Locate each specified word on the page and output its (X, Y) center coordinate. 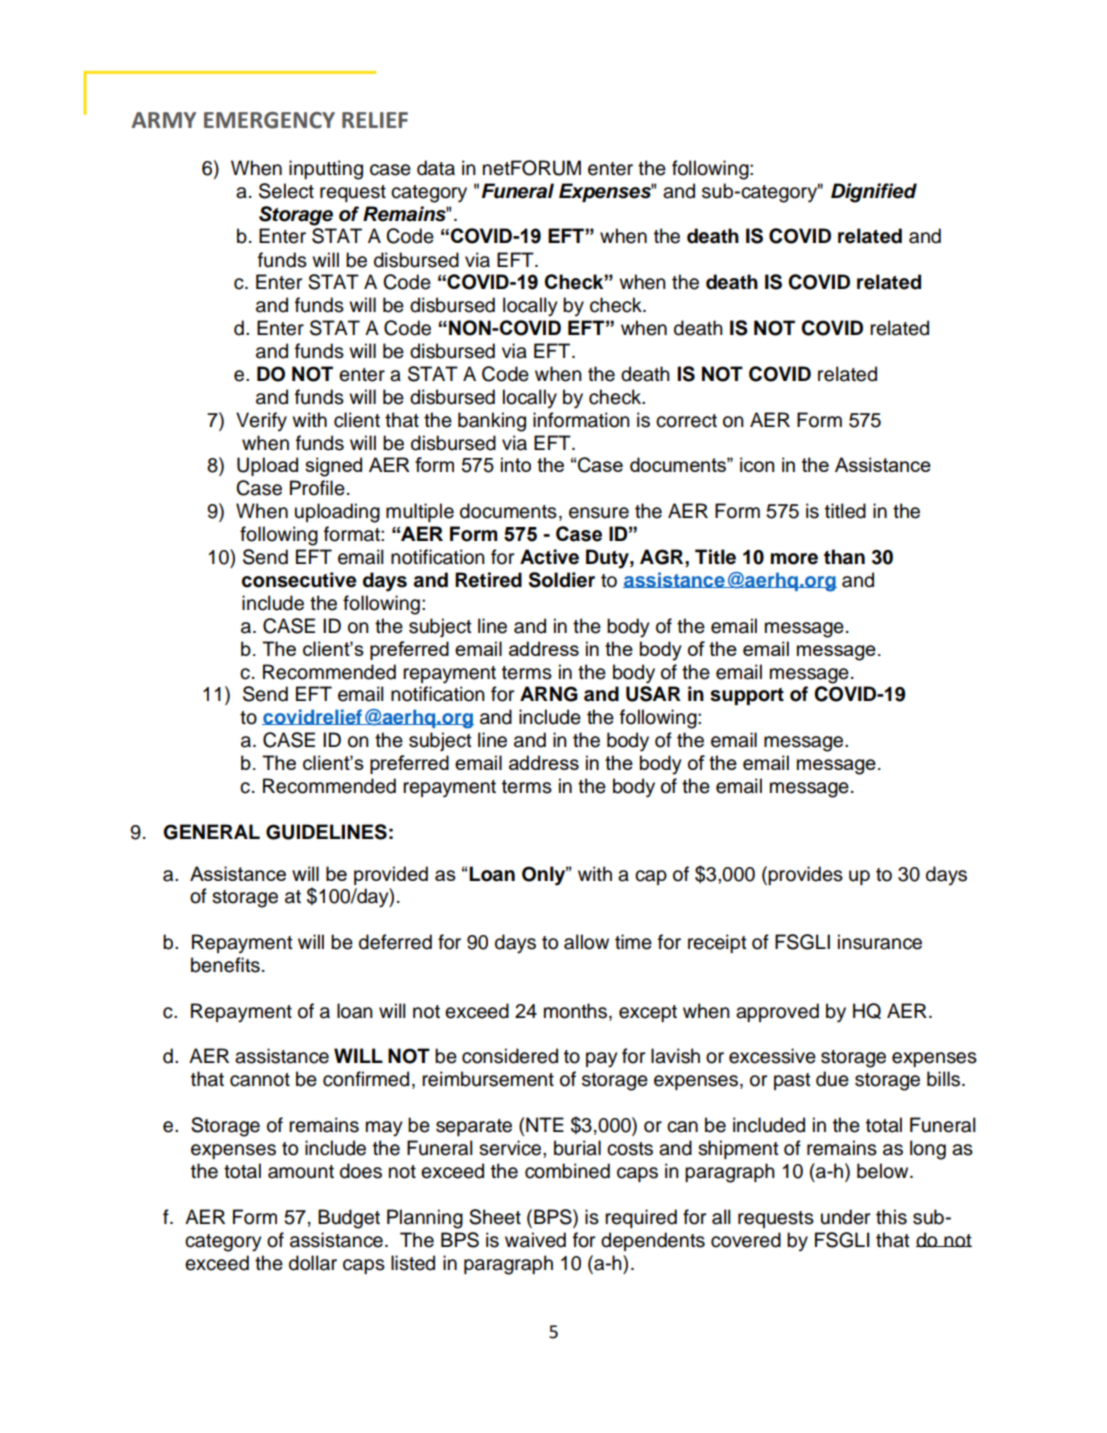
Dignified (874, 193)
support (747, 696)
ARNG (549, 694)
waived (535, 1240)
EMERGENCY (269, 120)
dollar (313, 1263)
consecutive (299, 580)
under (845, 1217)
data (436, 168)
